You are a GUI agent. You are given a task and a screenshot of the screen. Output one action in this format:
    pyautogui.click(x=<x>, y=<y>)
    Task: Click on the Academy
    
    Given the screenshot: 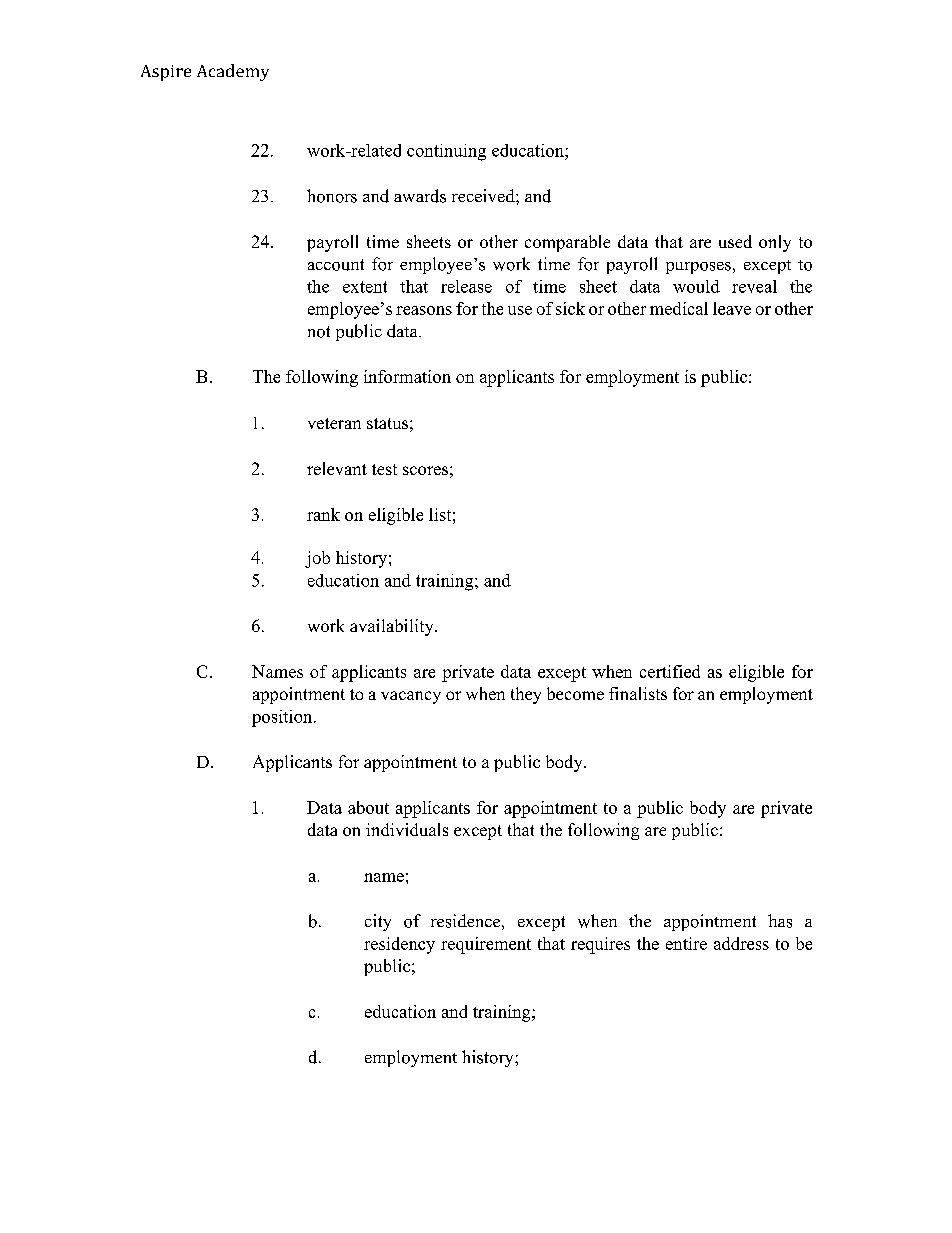 What is the action you would take?
    pyautogui.click(x=233, y=72)
